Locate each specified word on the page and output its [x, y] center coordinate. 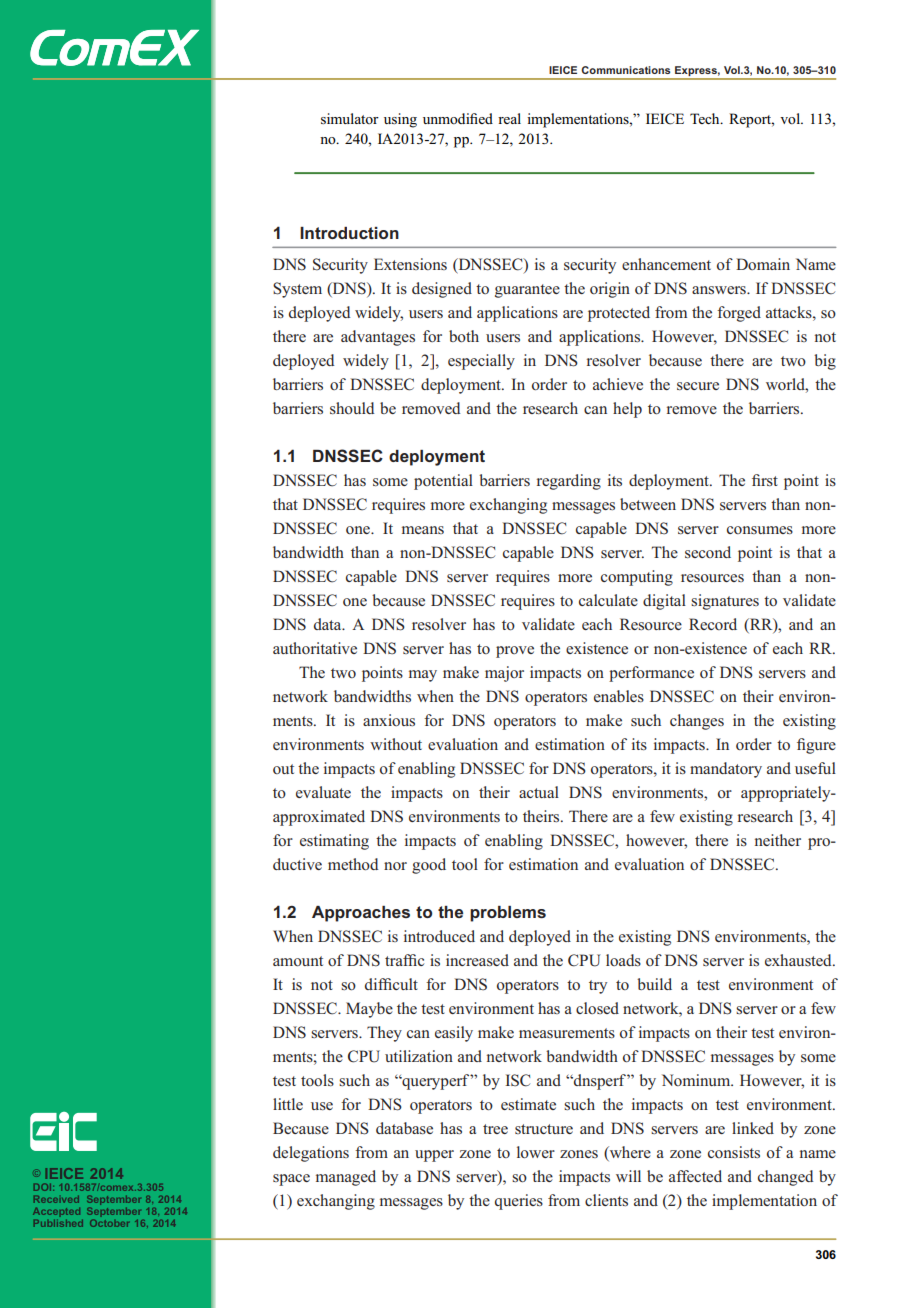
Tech [706, 118]
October [109, 1223]
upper [434, 1156]
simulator [350, 118]
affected [695, 1176]
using [400, 120]
